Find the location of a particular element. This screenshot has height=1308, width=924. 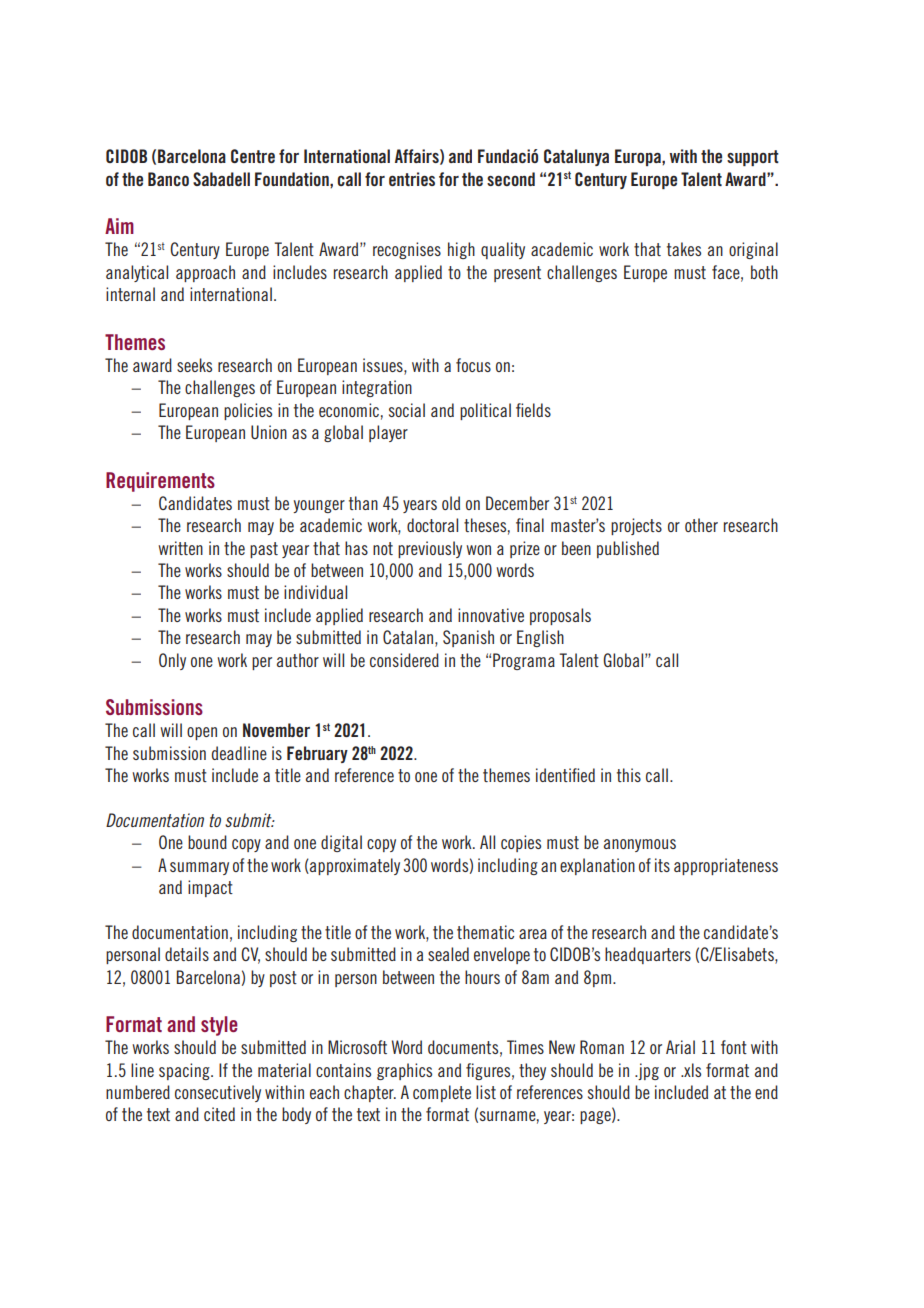

copies is located at coordinates (521, 843).
